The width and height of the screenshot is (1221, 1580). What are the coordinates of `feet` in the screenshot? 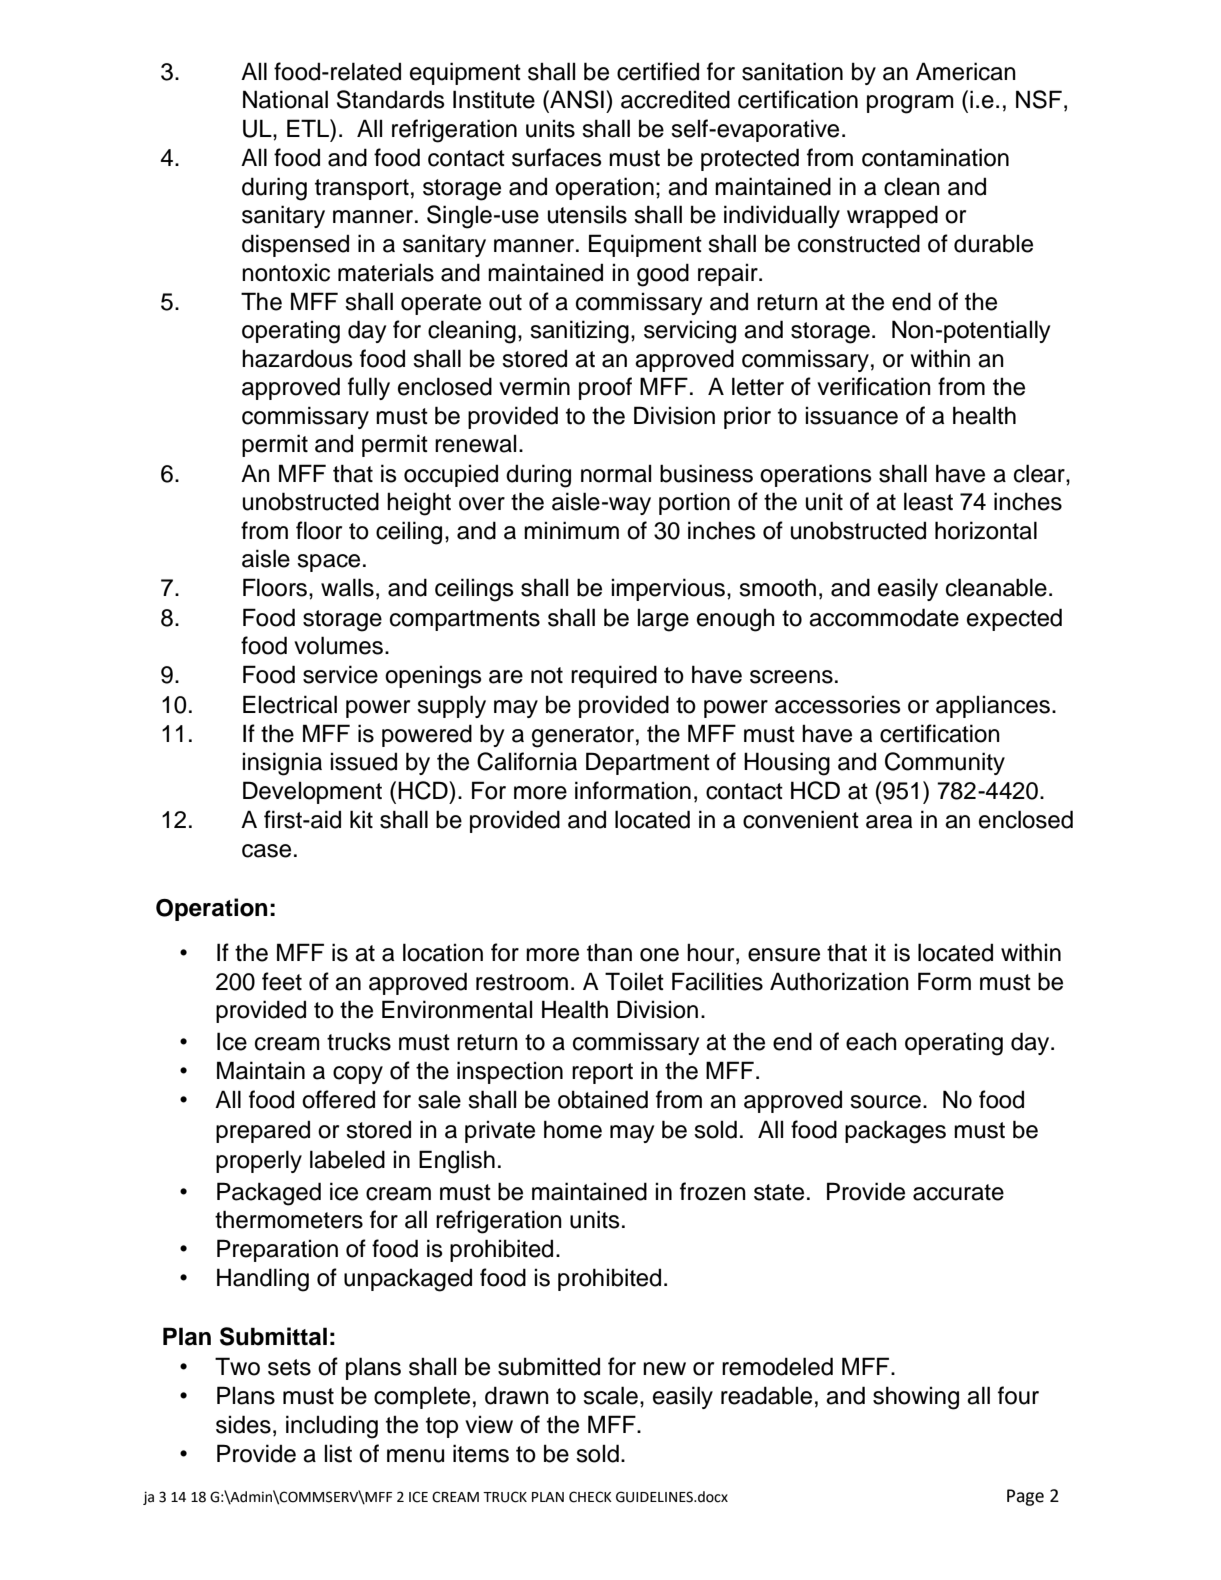 It's located at (282, 981).
